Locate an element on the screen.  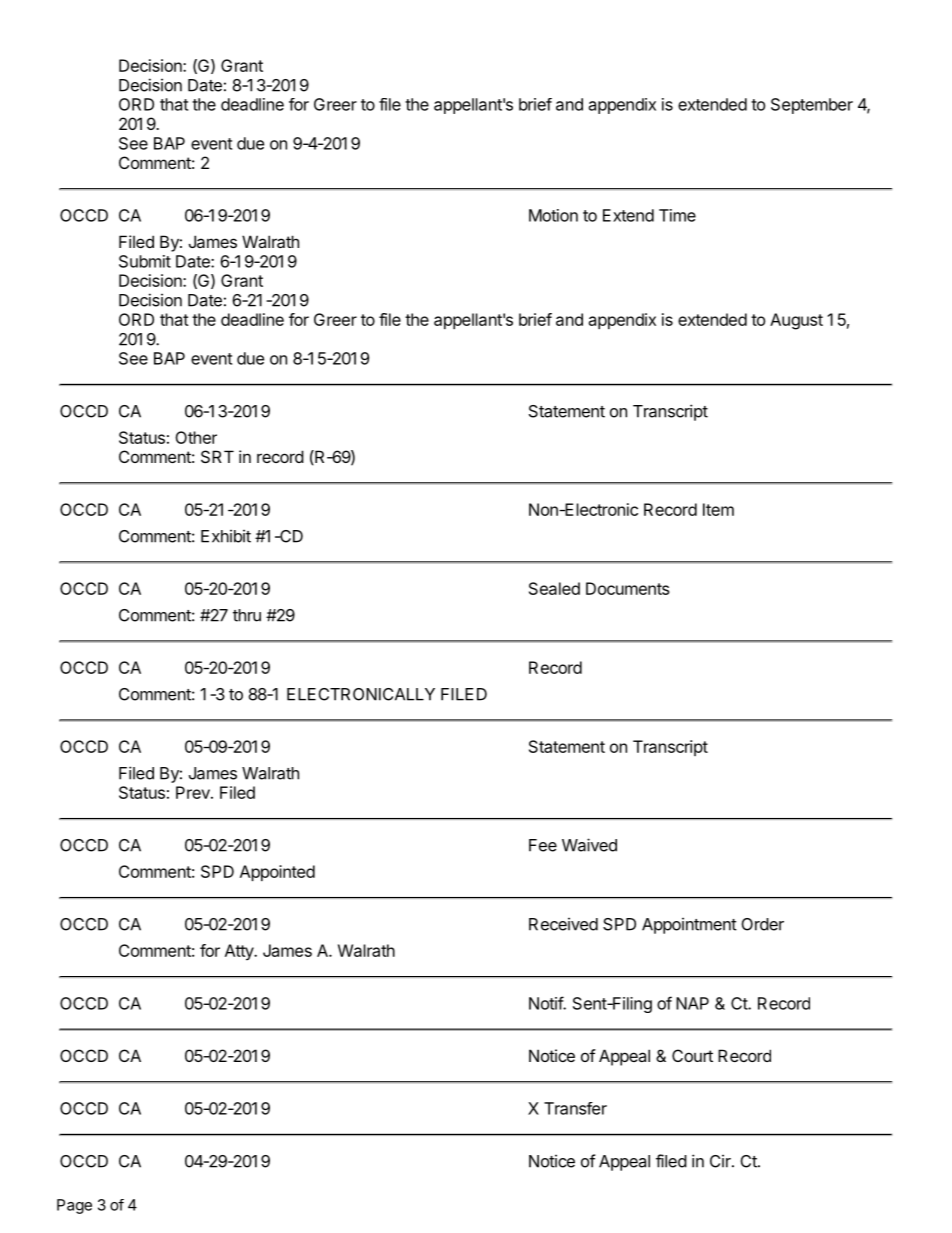
SRT is located at coordinates (217, 456).
